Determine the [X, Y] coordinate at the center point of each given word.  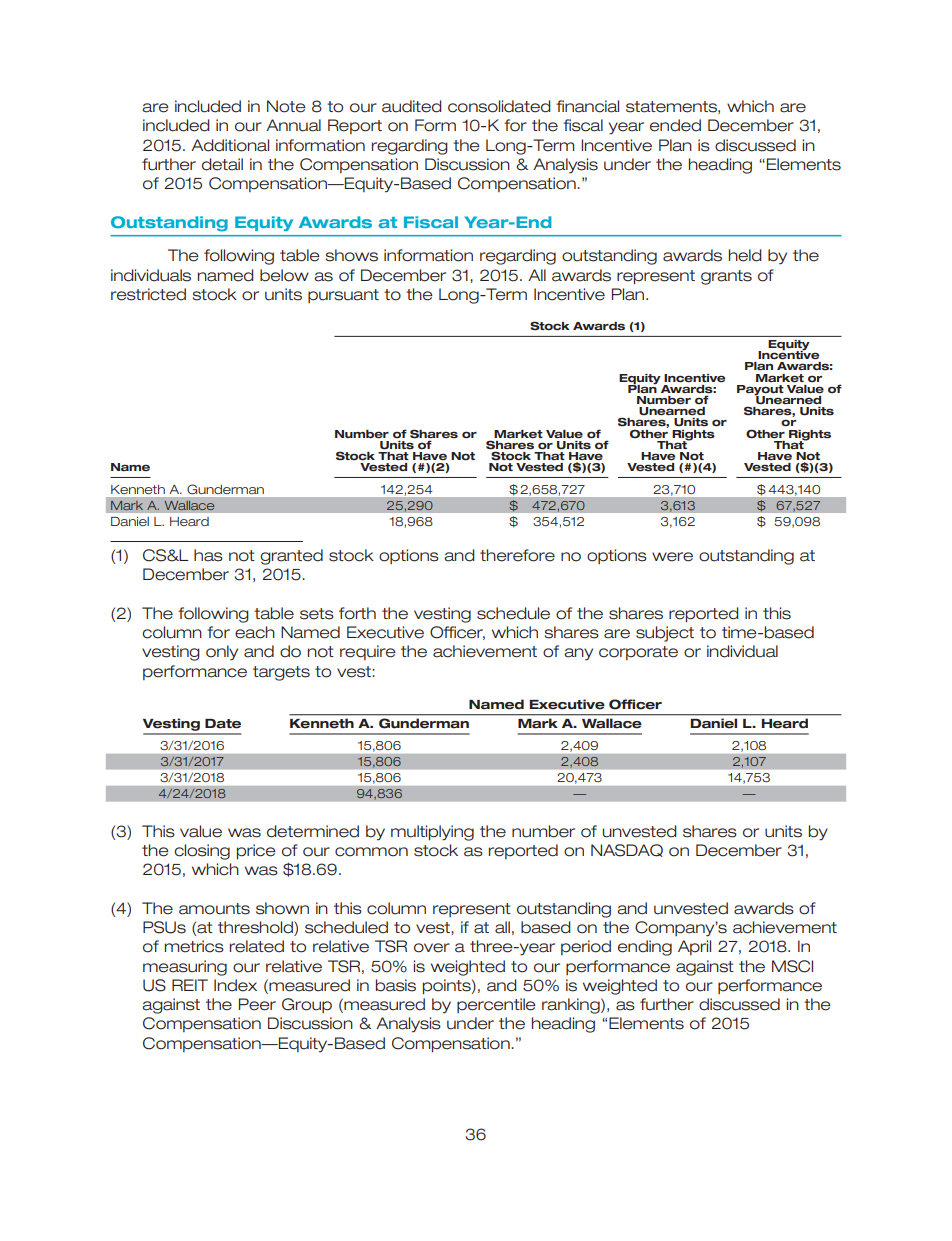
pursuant [343, 296]
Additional [230, 145]
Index [235, 985]
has [208, 555]
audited [412, 106]
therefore [517, 555]
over [432, 948]
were [672, 557]
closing [202, 852]
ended [675, 125]
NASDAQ [627, 850]
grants [726, 277]
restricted [148, 294]
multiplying [432, 833]
